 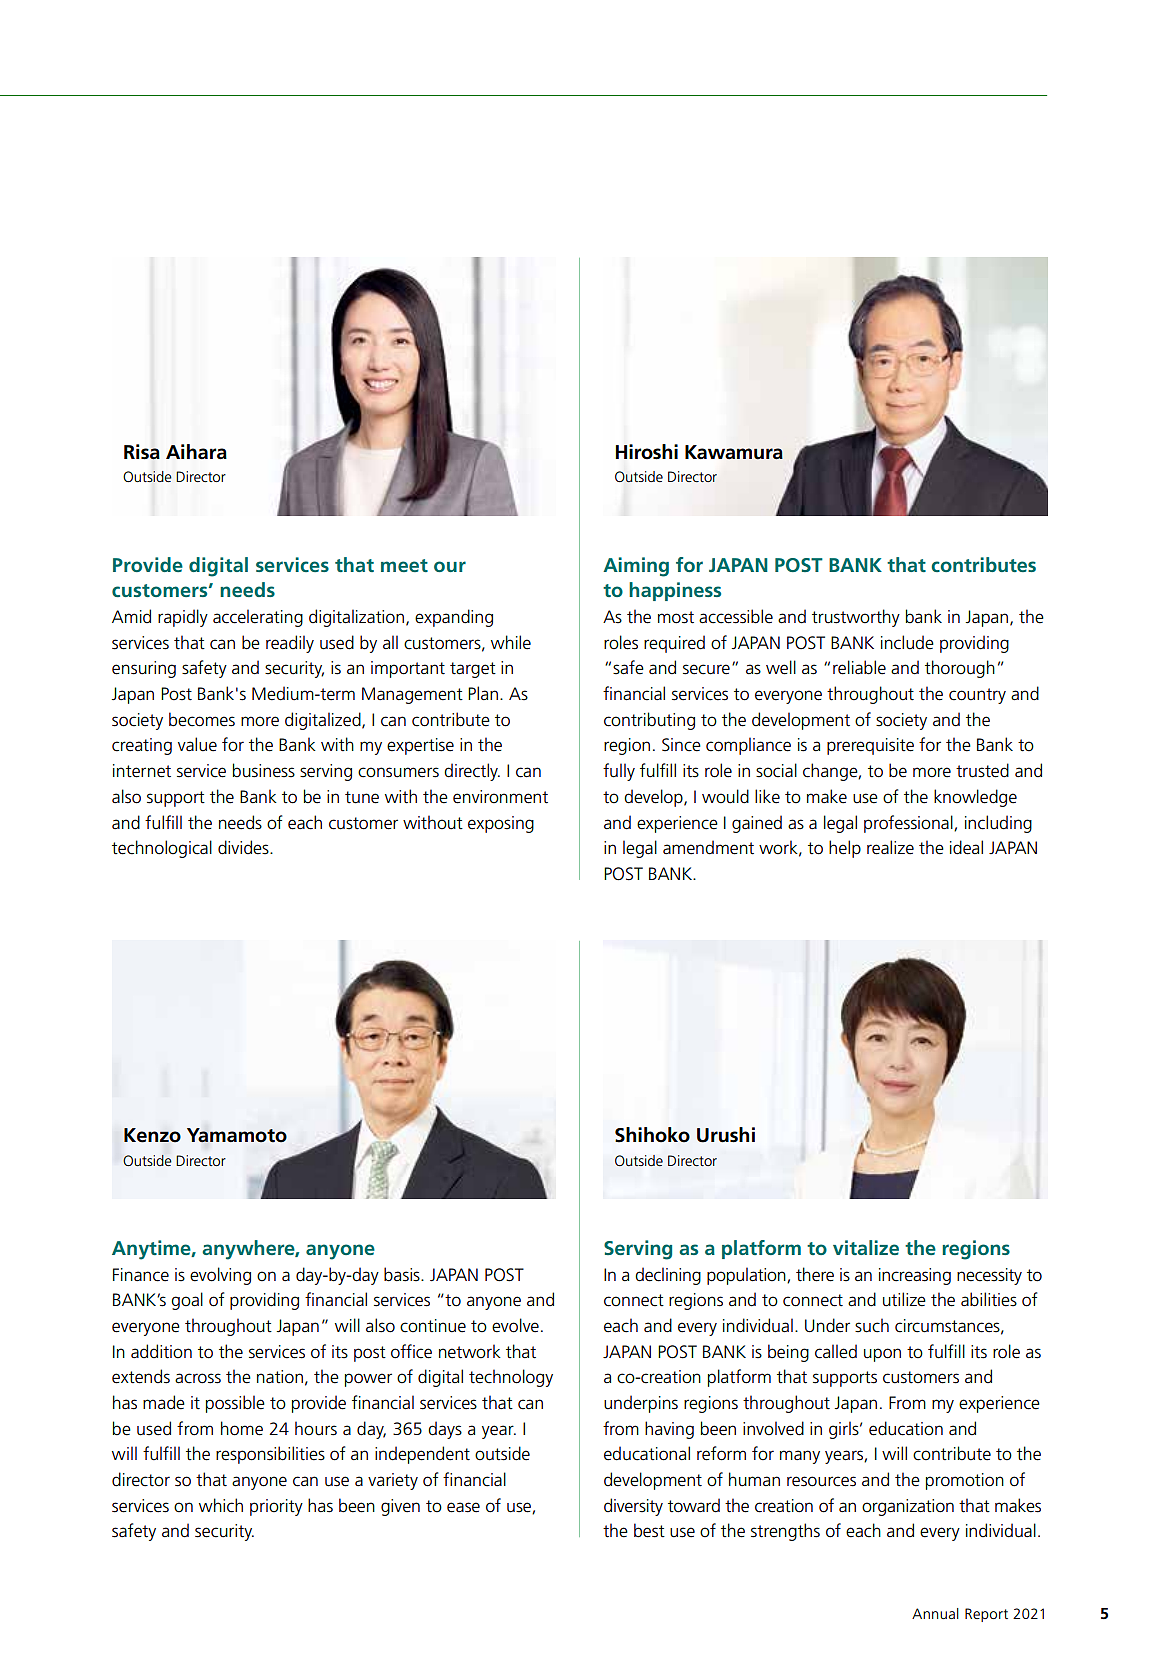 What do you see at coordinates (515, 1325) in the image?
I see `evolve` at bounding box center [515, 1325].
